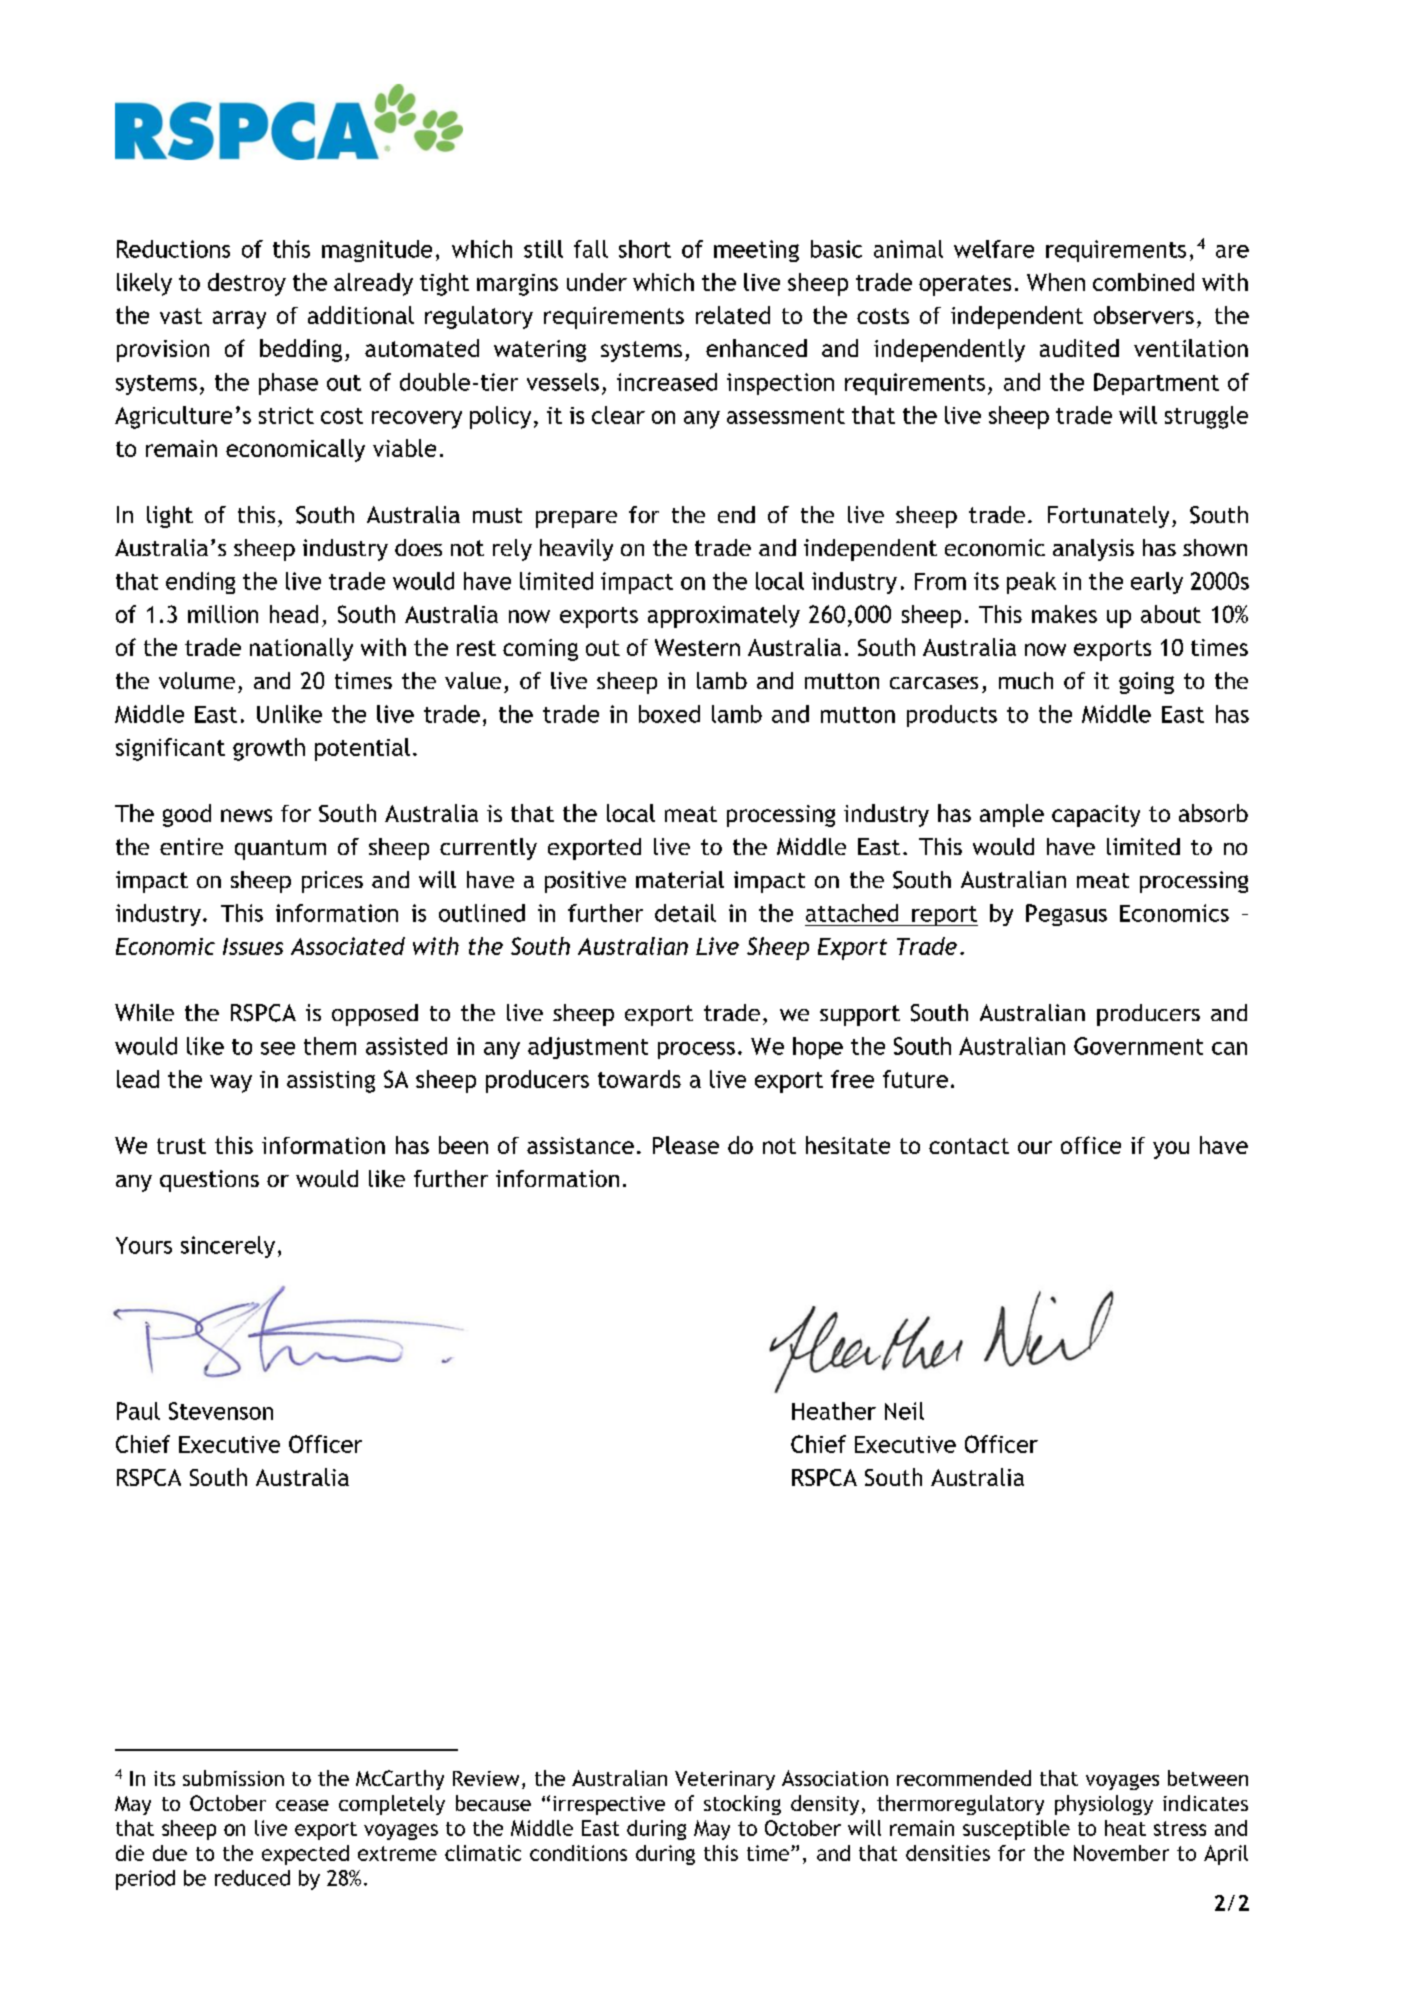  Describe the element at coordinates (733, 315) in the document. I see `related` at that location.
